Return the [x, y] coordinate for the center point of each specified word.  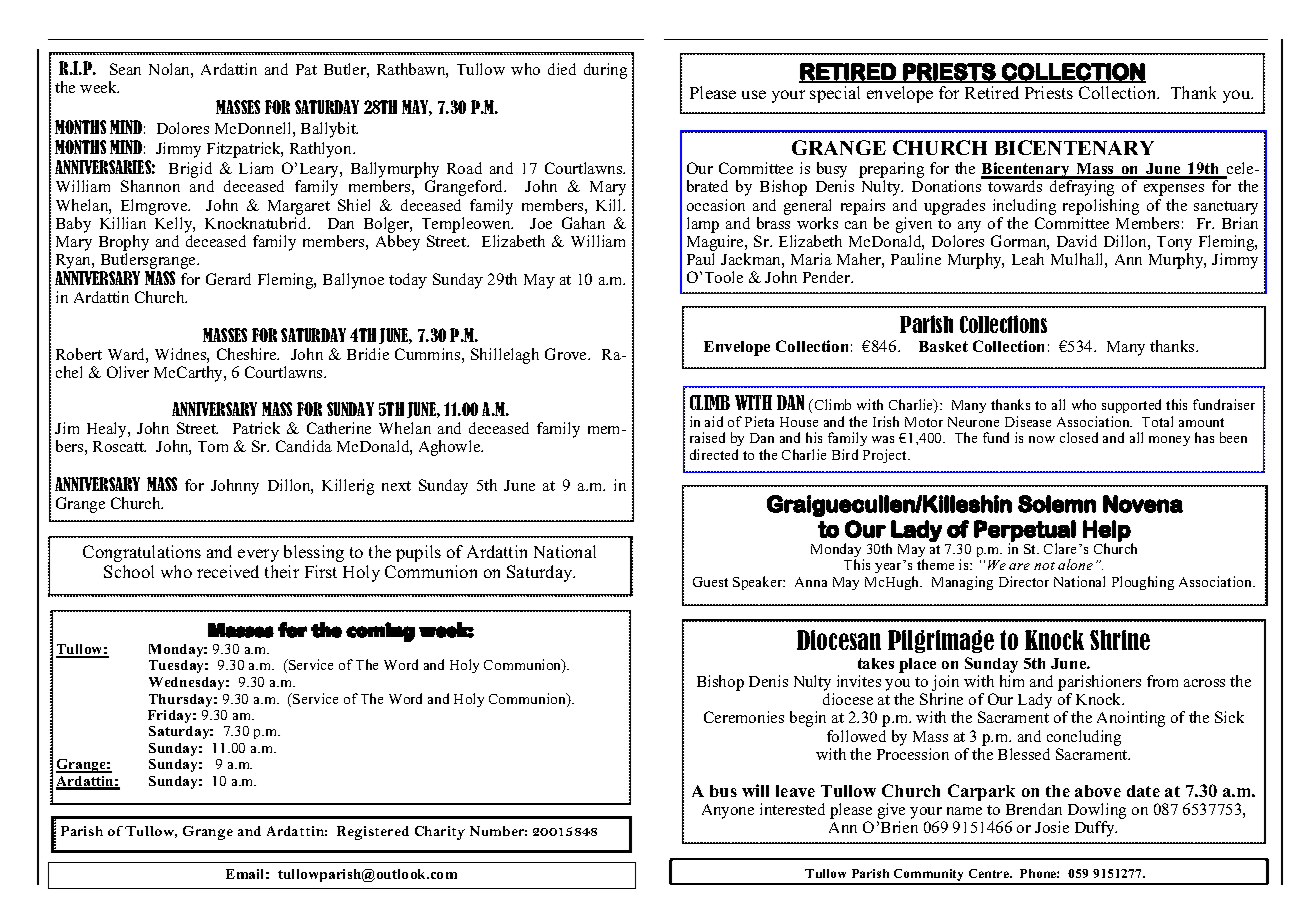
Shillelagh [505, 356]
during [605, 71]
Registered [373, 833]
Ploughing [1143, 583]
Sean [125, 69]
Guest [710, 582]
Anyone [728, 811]
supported [1131, 406]
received [228, 571]
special [835, 94]
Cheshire [248, 354]
